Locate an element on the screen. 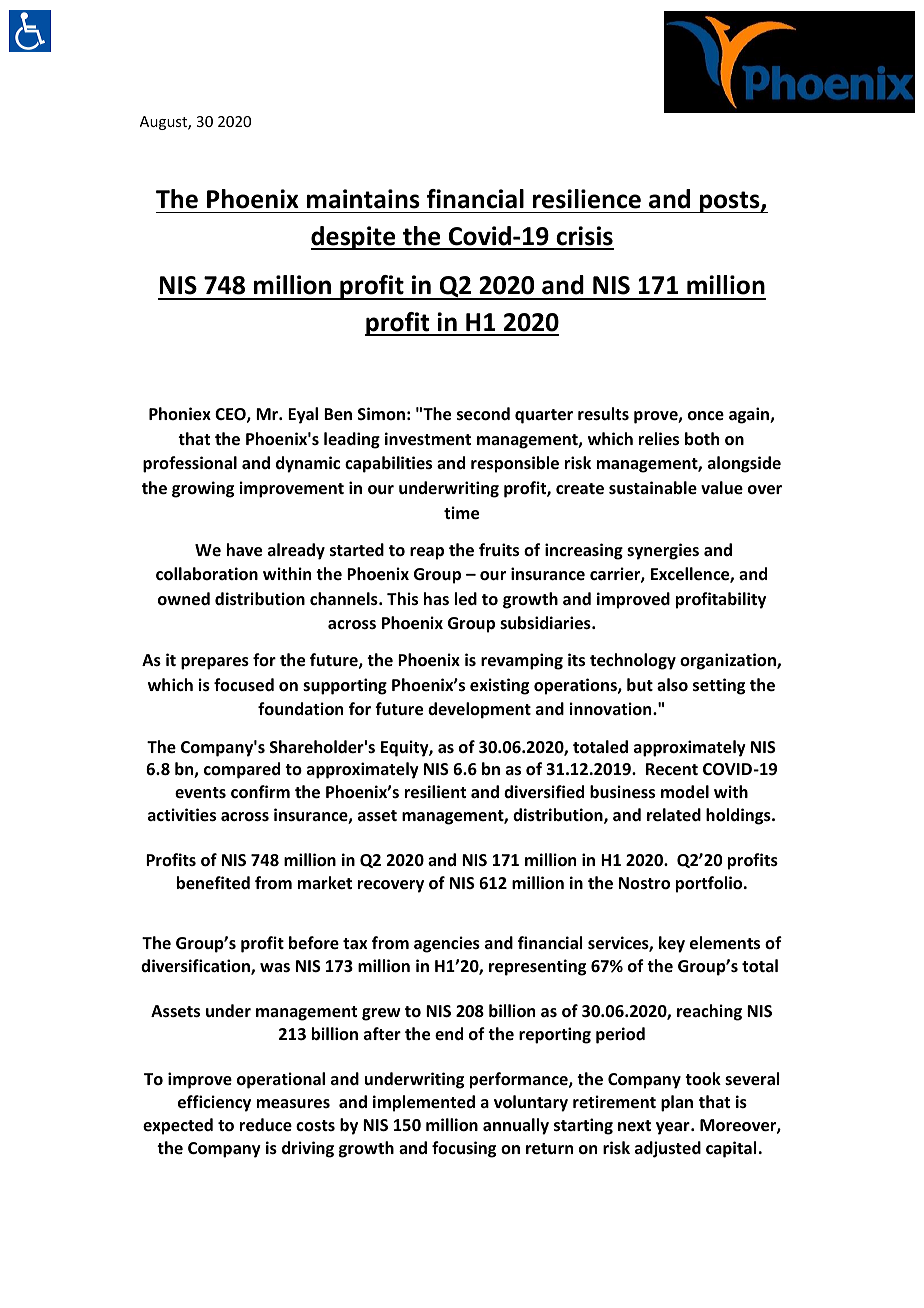  plan is located at coordinates (677, 1103).
